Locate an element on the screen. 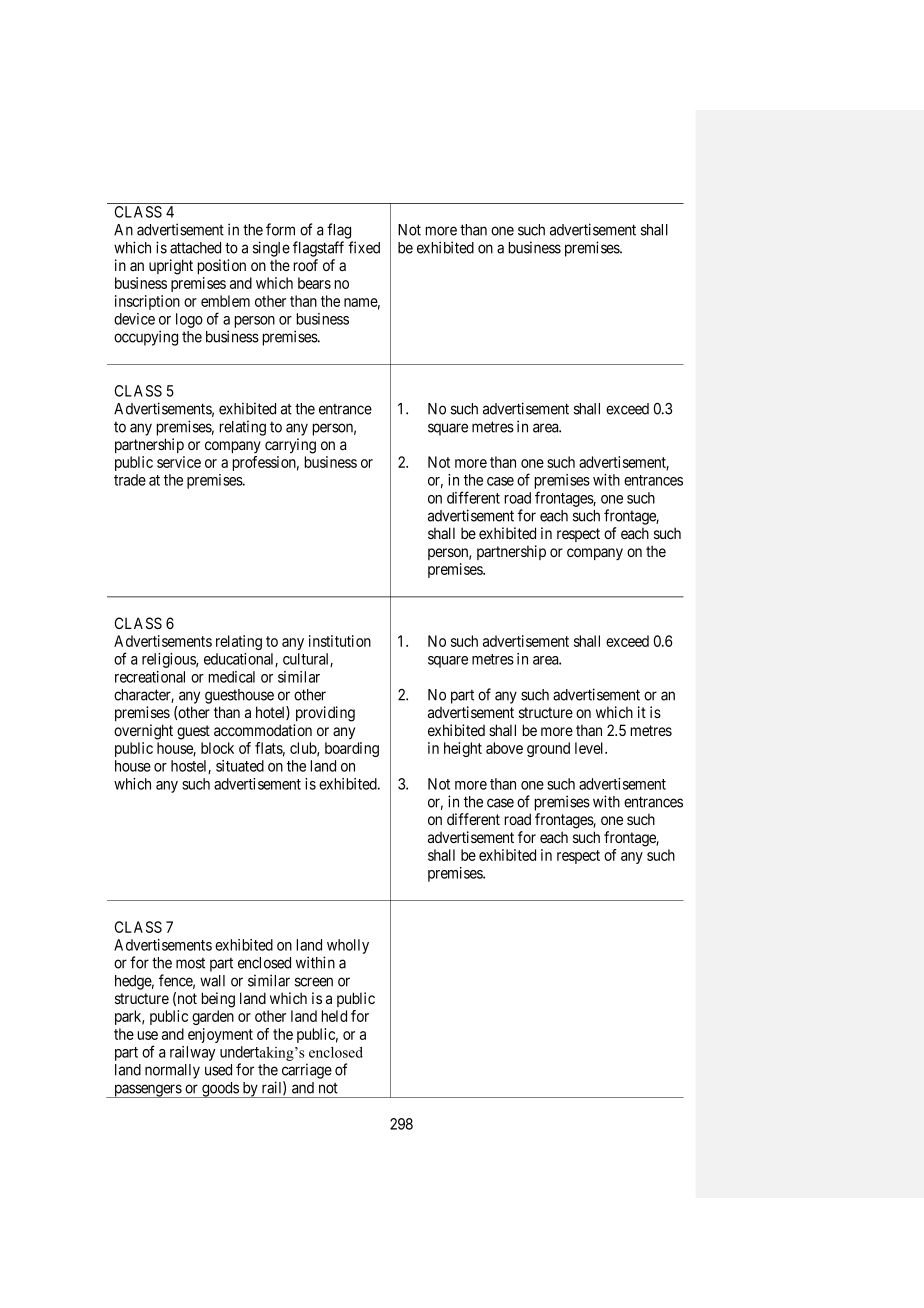 This screenshot has height=1308, width=924. attached is located at coordinates (195, 248).
